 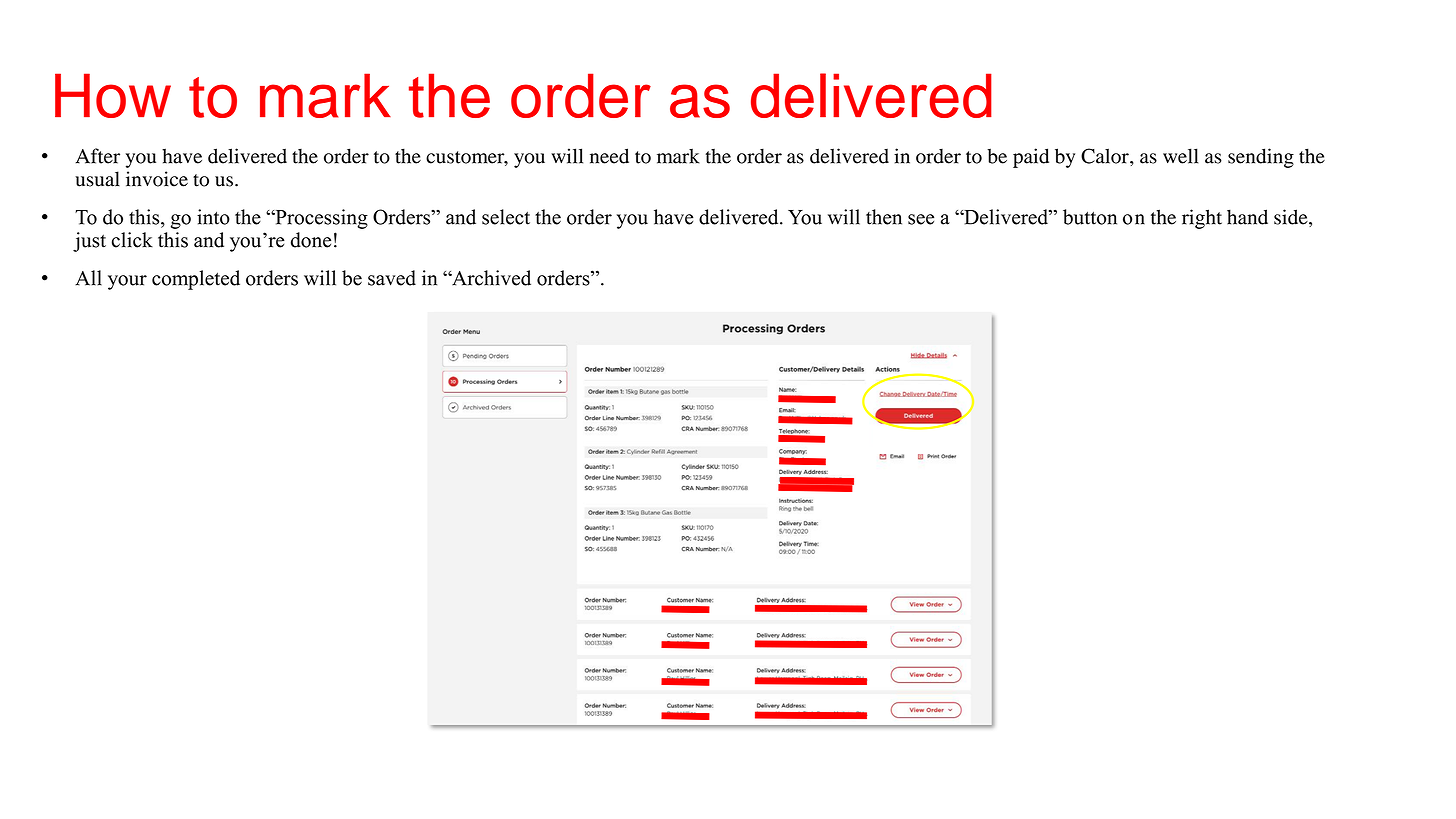 What do you see at coordinates (1106, 156) in the screenshot?
I see `Calor` at bounding box center [1106, 156].
